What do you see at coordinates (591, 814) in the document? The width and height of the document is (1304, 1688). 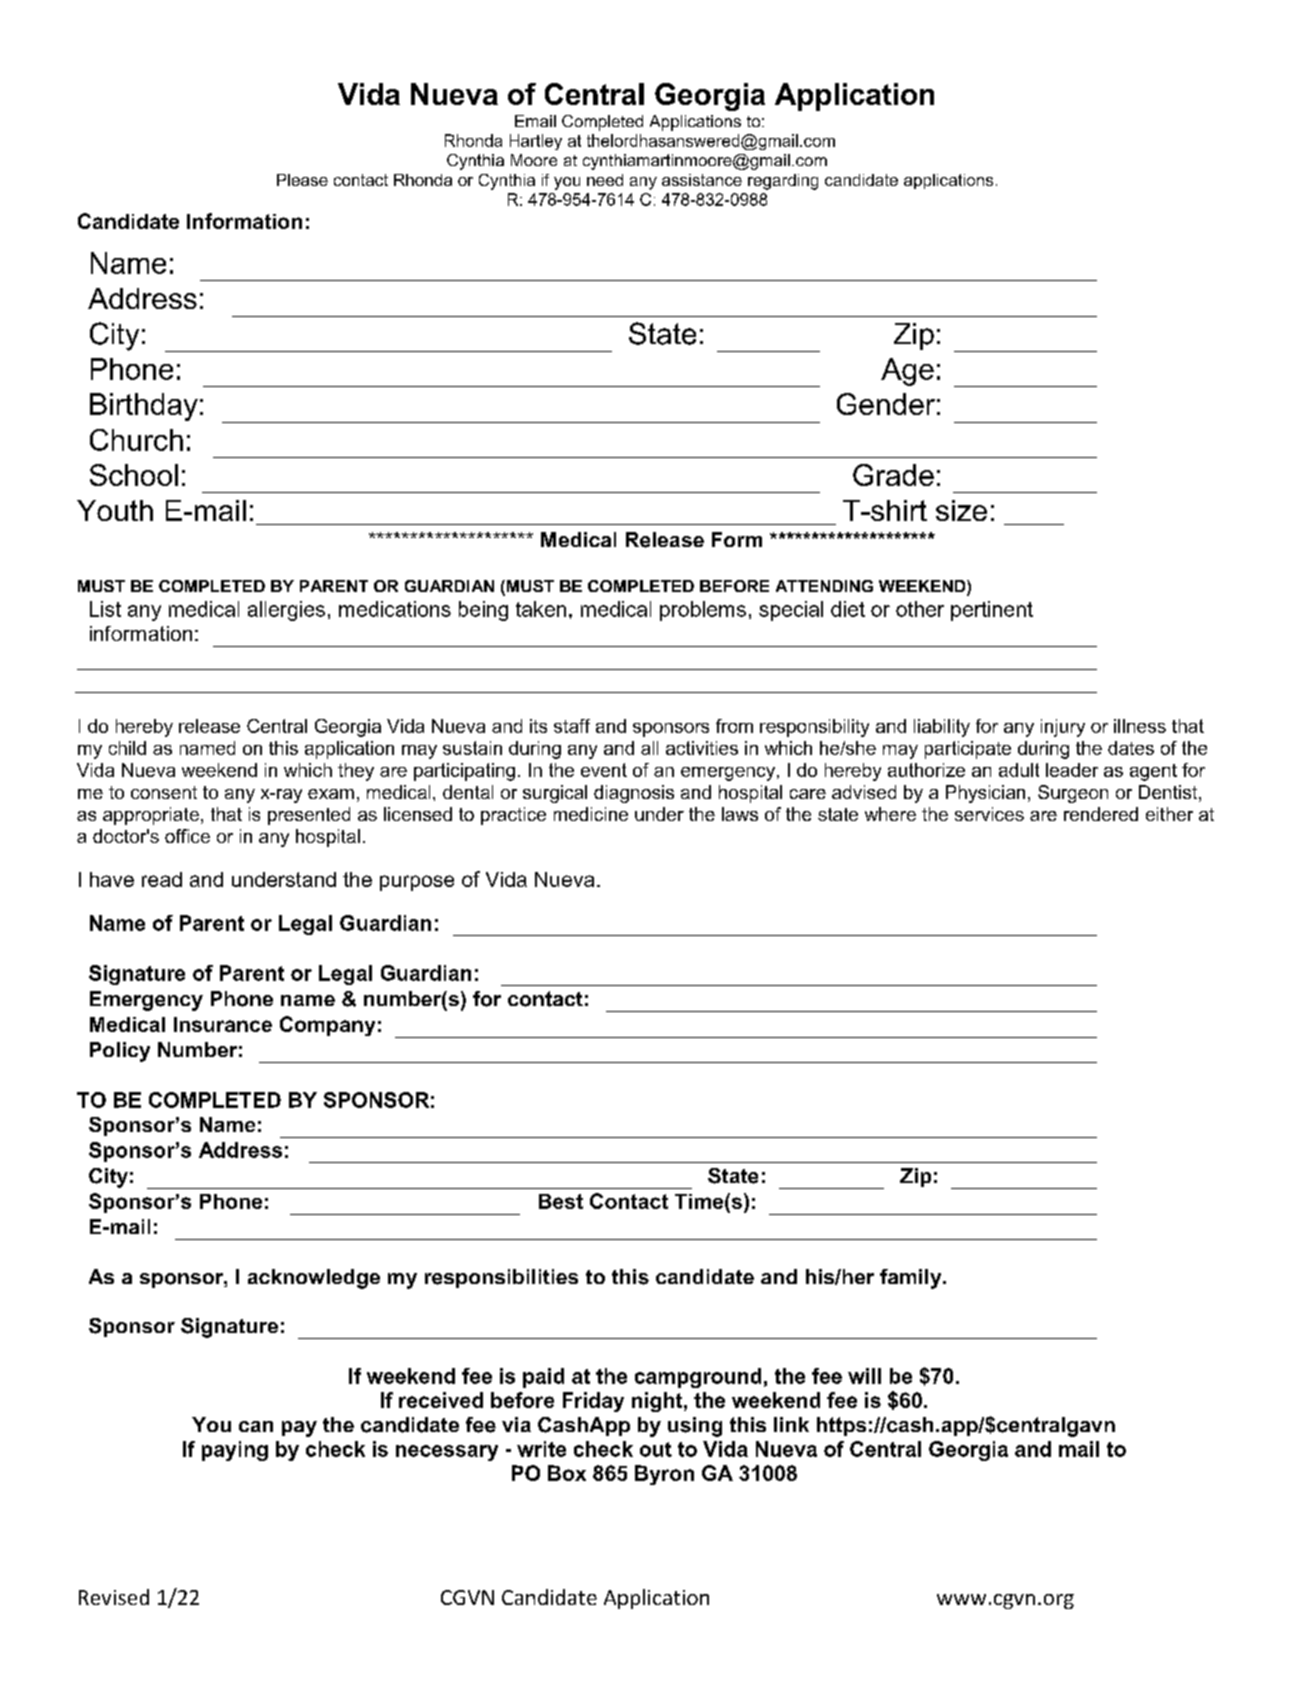 I see `medicine` at bounding box center [591, 814].
